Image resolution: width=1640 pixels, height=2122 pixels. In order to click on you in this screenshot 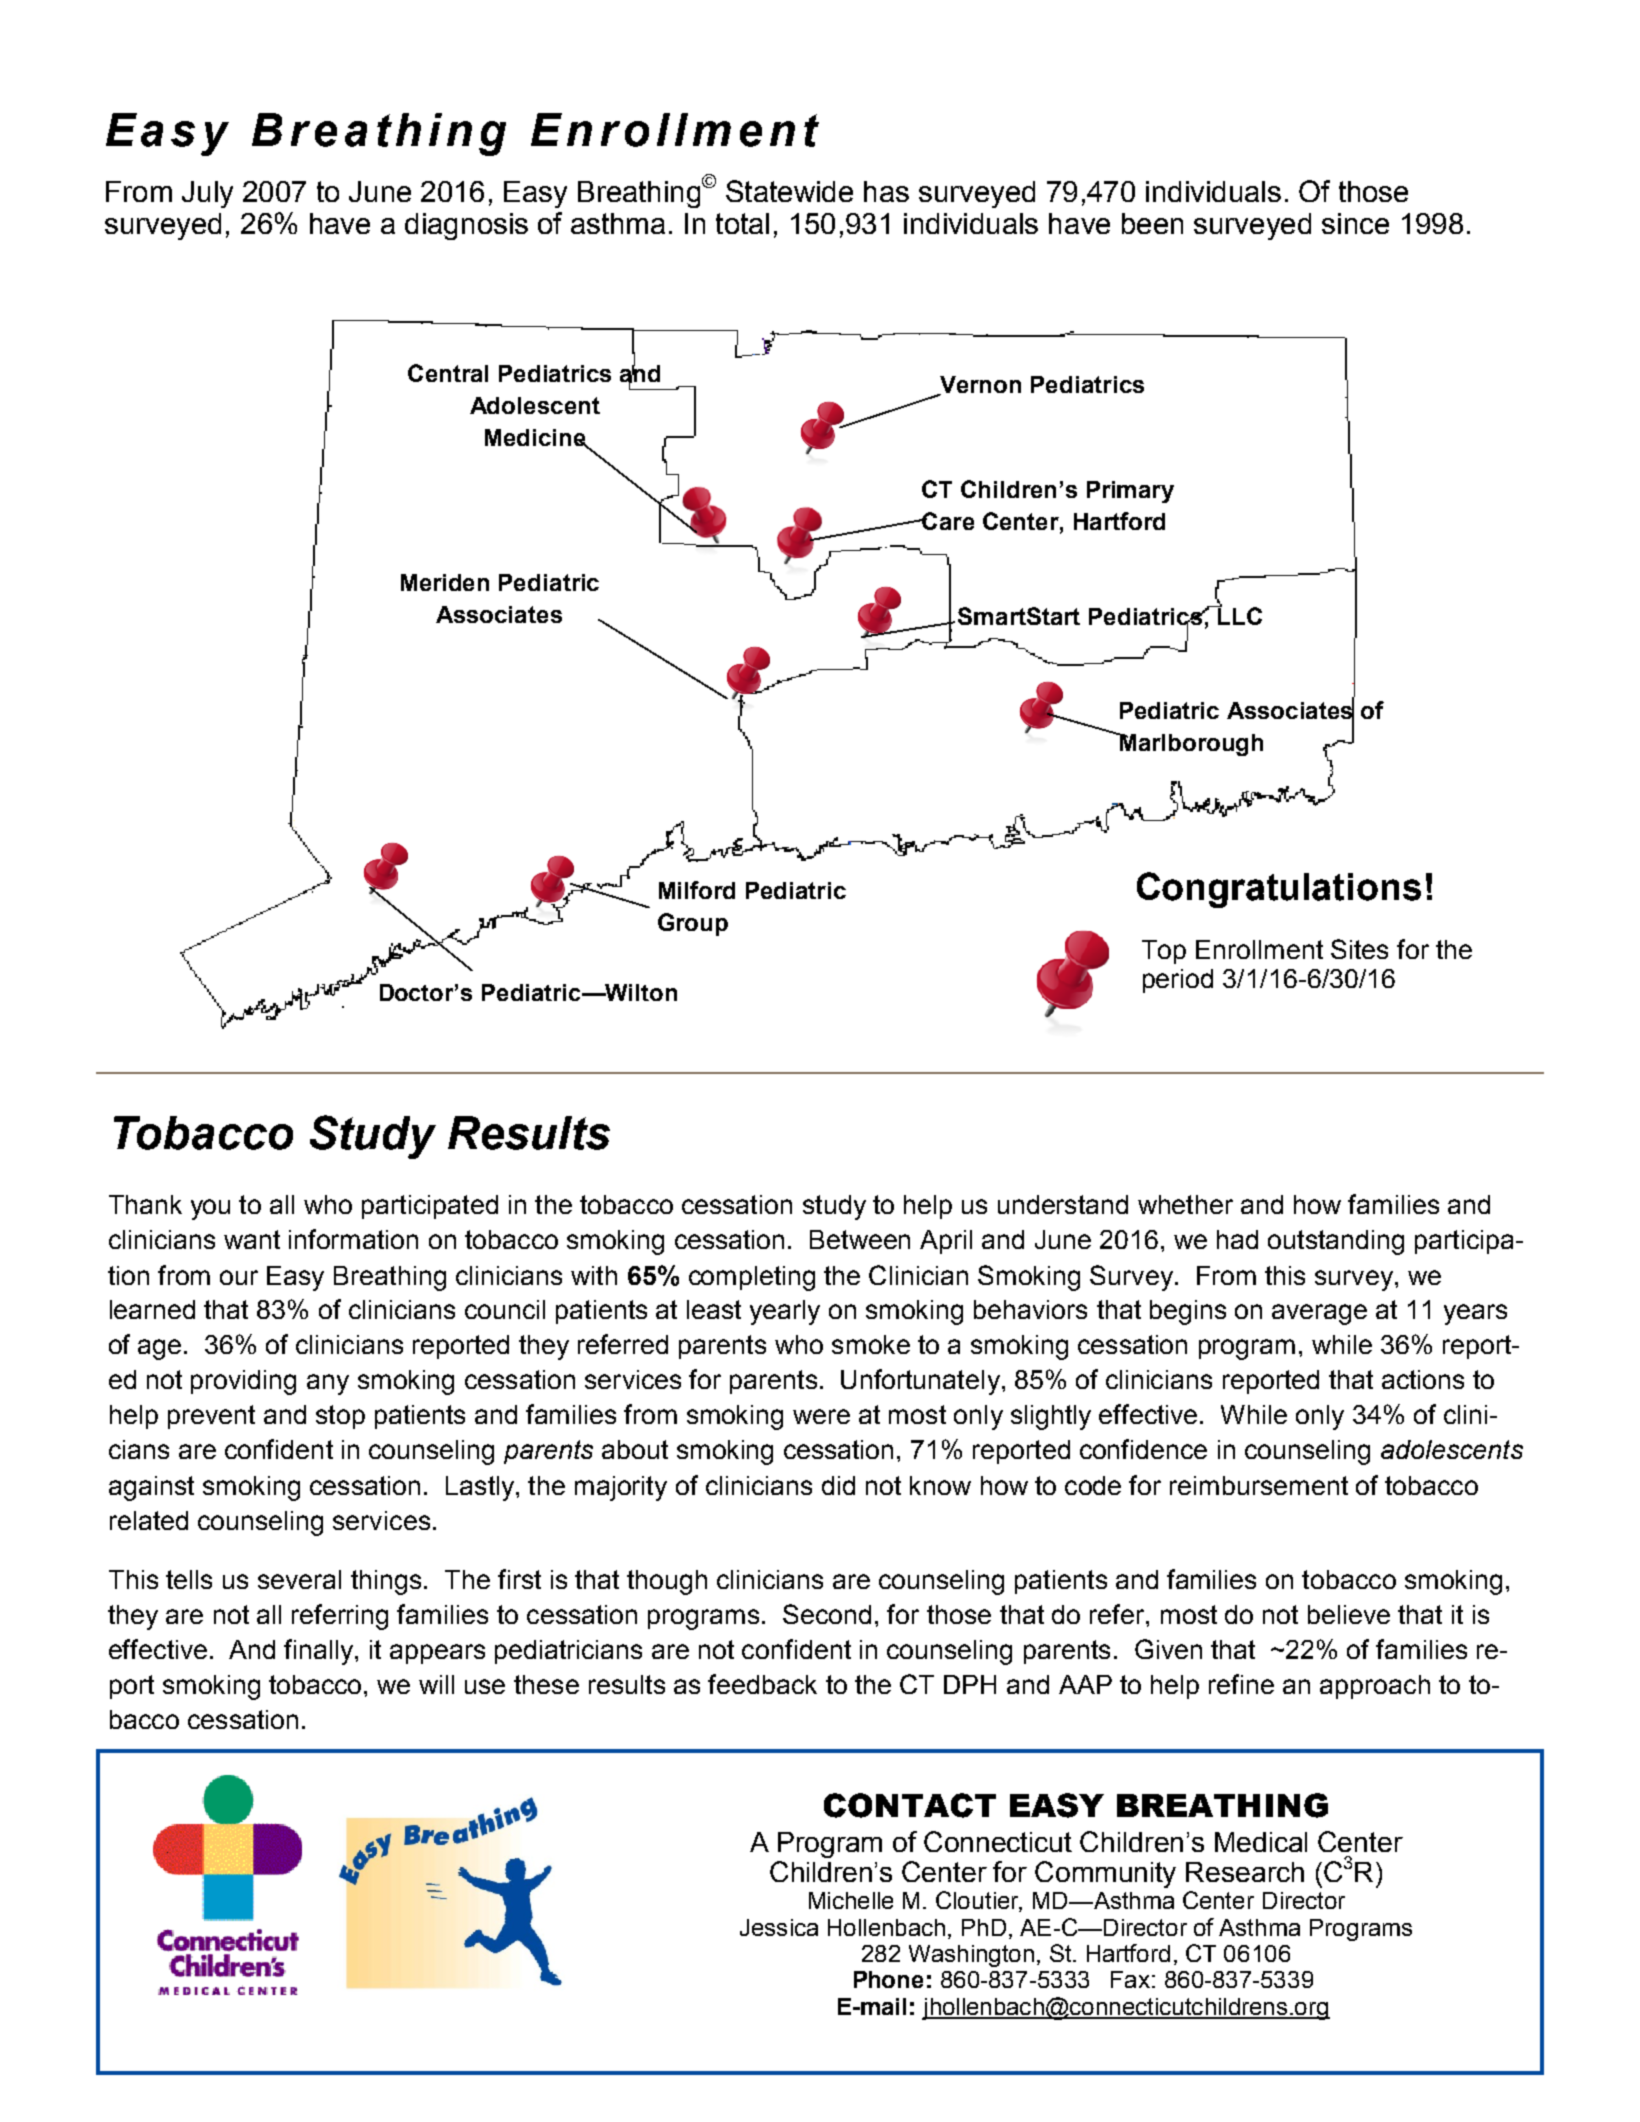, I will do `click(210, 1209)`.
